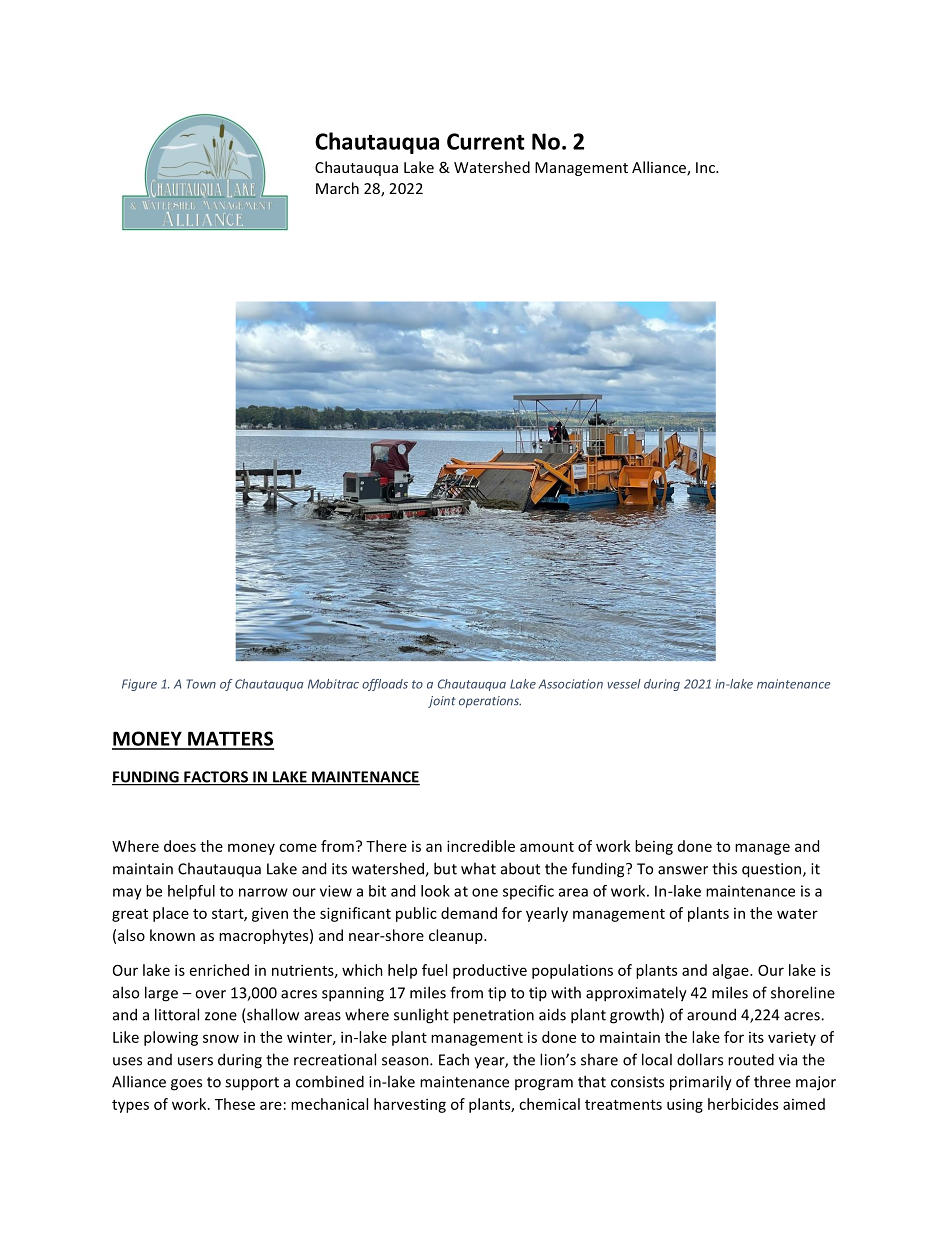 This page has width=952, height=1233. I want to click on vessel, so click(624, 684).
